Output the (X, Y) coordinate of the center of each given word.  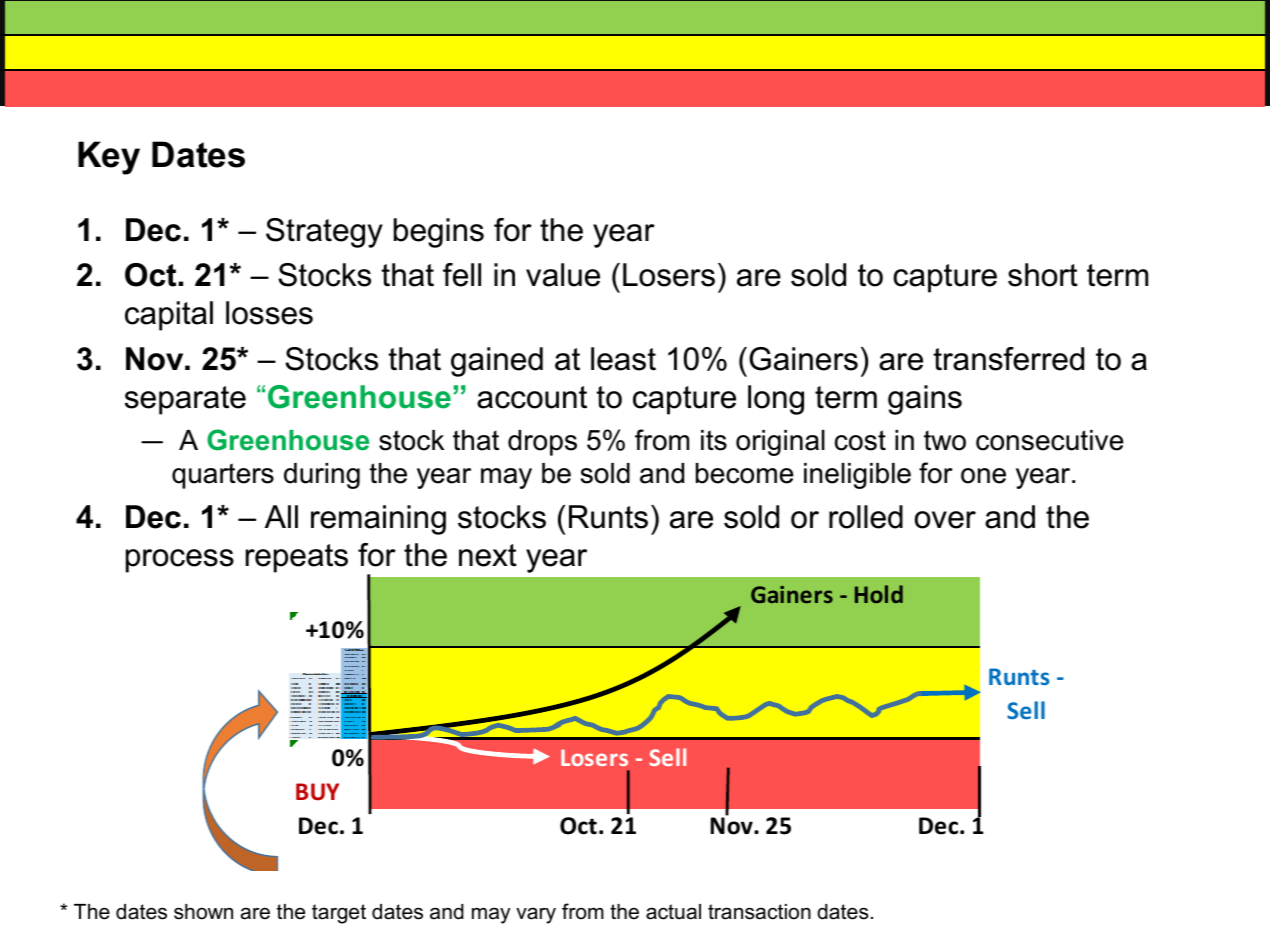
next (488, 555)
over (945, 520)
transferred (1009, 359)
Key (109, 158)
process (180, 561)
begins (439, 233)
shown (203, 912)
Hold (879, 594)
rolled (866, 517)
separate (185, 400)
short (1043, 275)
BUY (317, 792)
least (623, 359)
